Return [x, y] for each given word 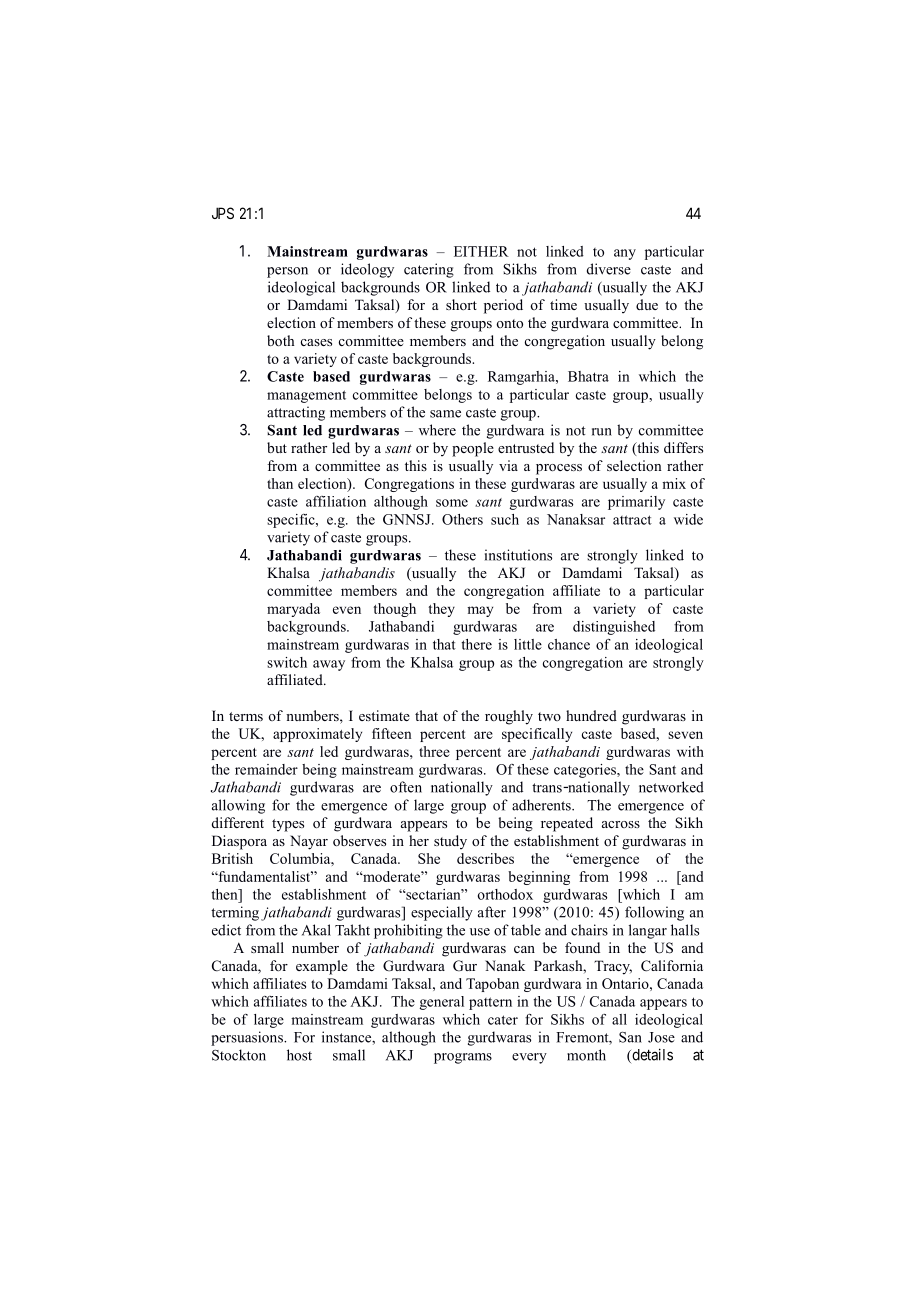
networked [671, 787]
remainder [266, 769]
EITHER [481, 251]
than [280, 483]
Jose [661, 1037]
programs [463, 1058]
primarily [636, 503]
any [625, 254]
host [299, 1055]
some [452, 503]
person [287, 272]
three [434, 751]
